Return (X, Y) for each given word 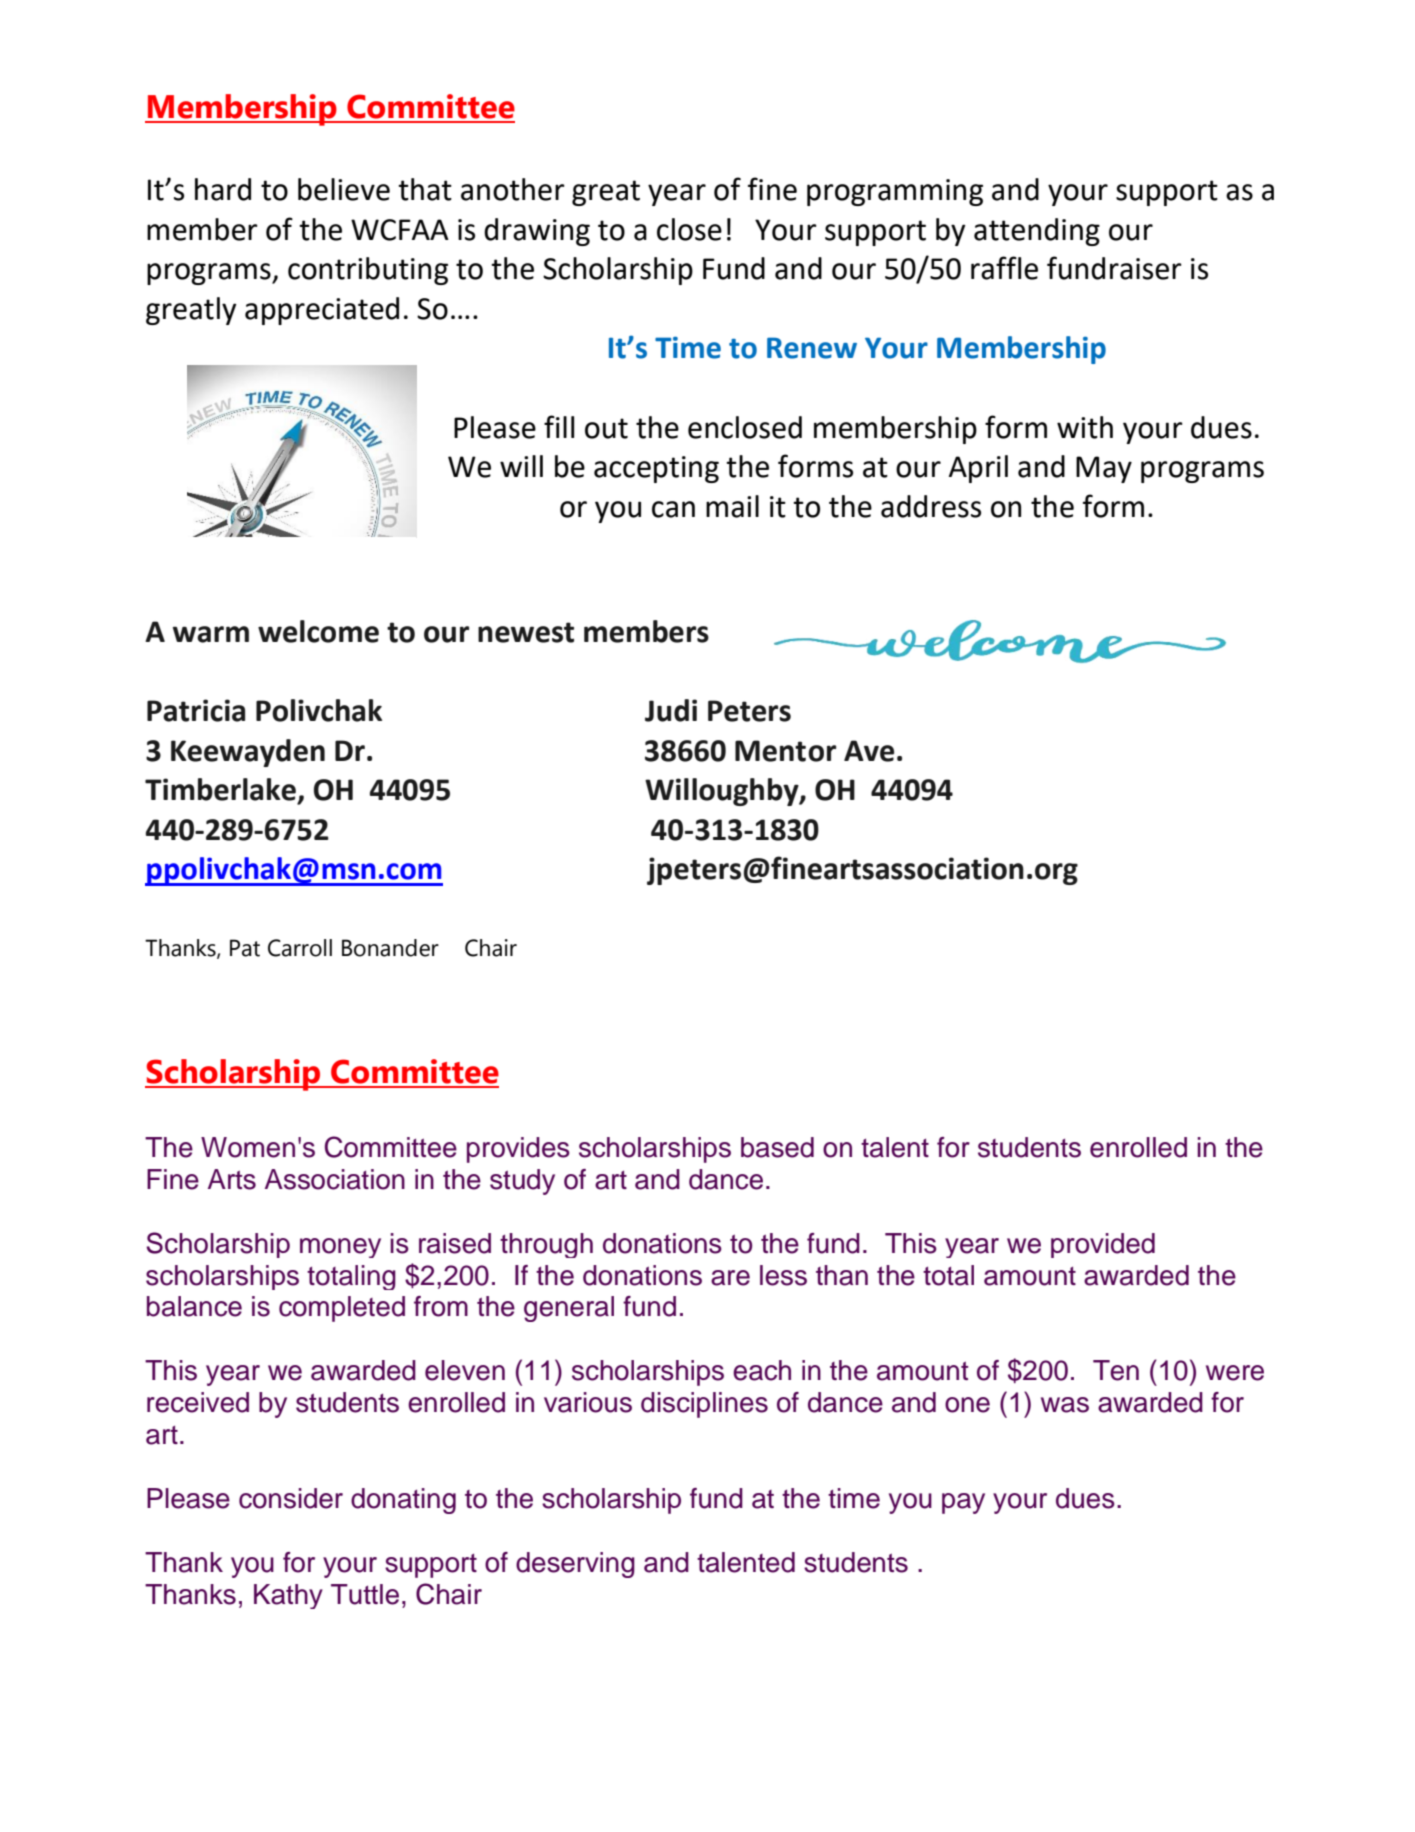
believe (344, 189)
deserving (575, 1565)
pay (963, 1503)
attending (1037, 232)
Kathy (288, 1596)
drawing (537, 232)
